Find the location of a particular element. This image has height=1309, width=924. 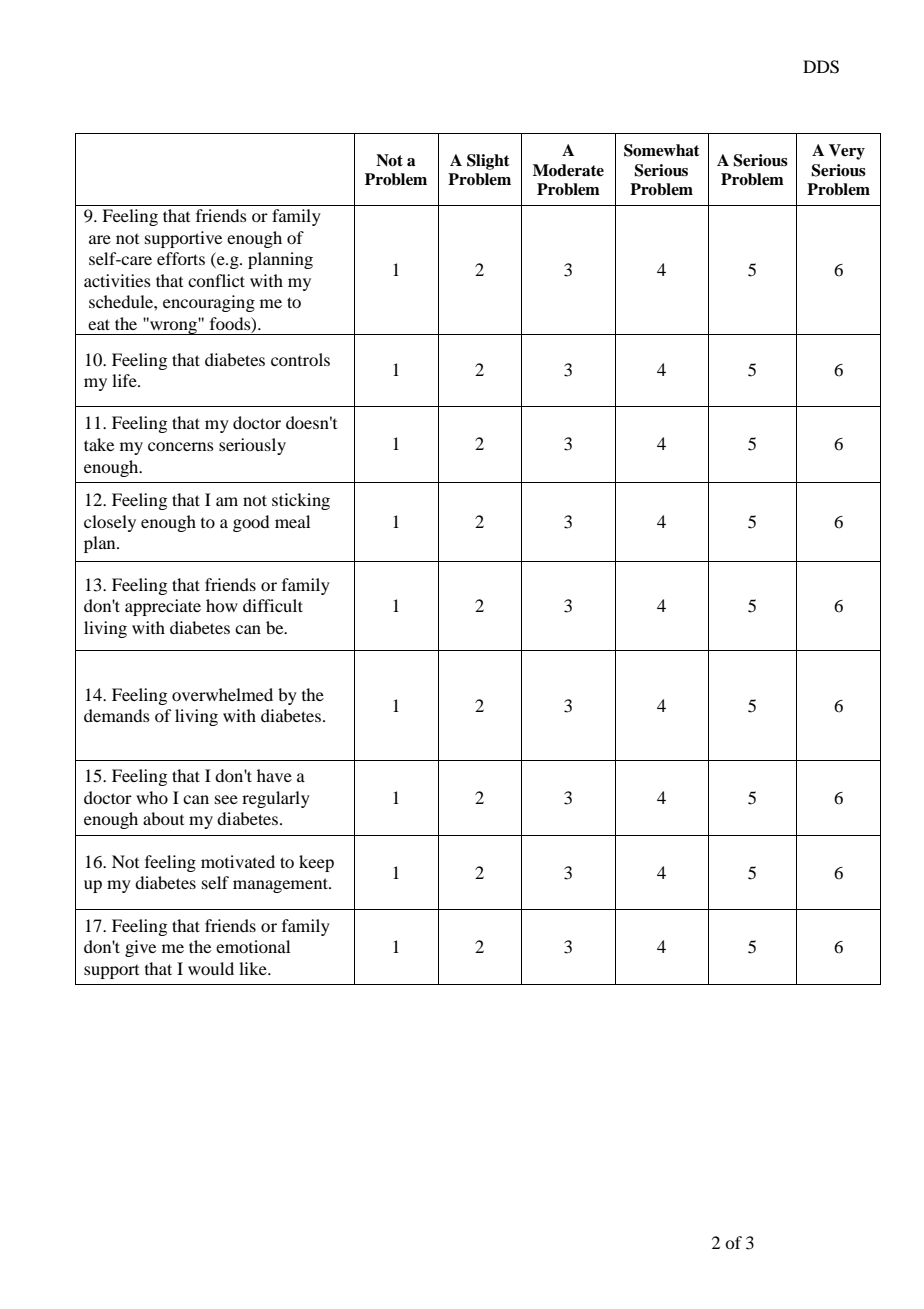

encouraging is located at coordinates (209, 303).
